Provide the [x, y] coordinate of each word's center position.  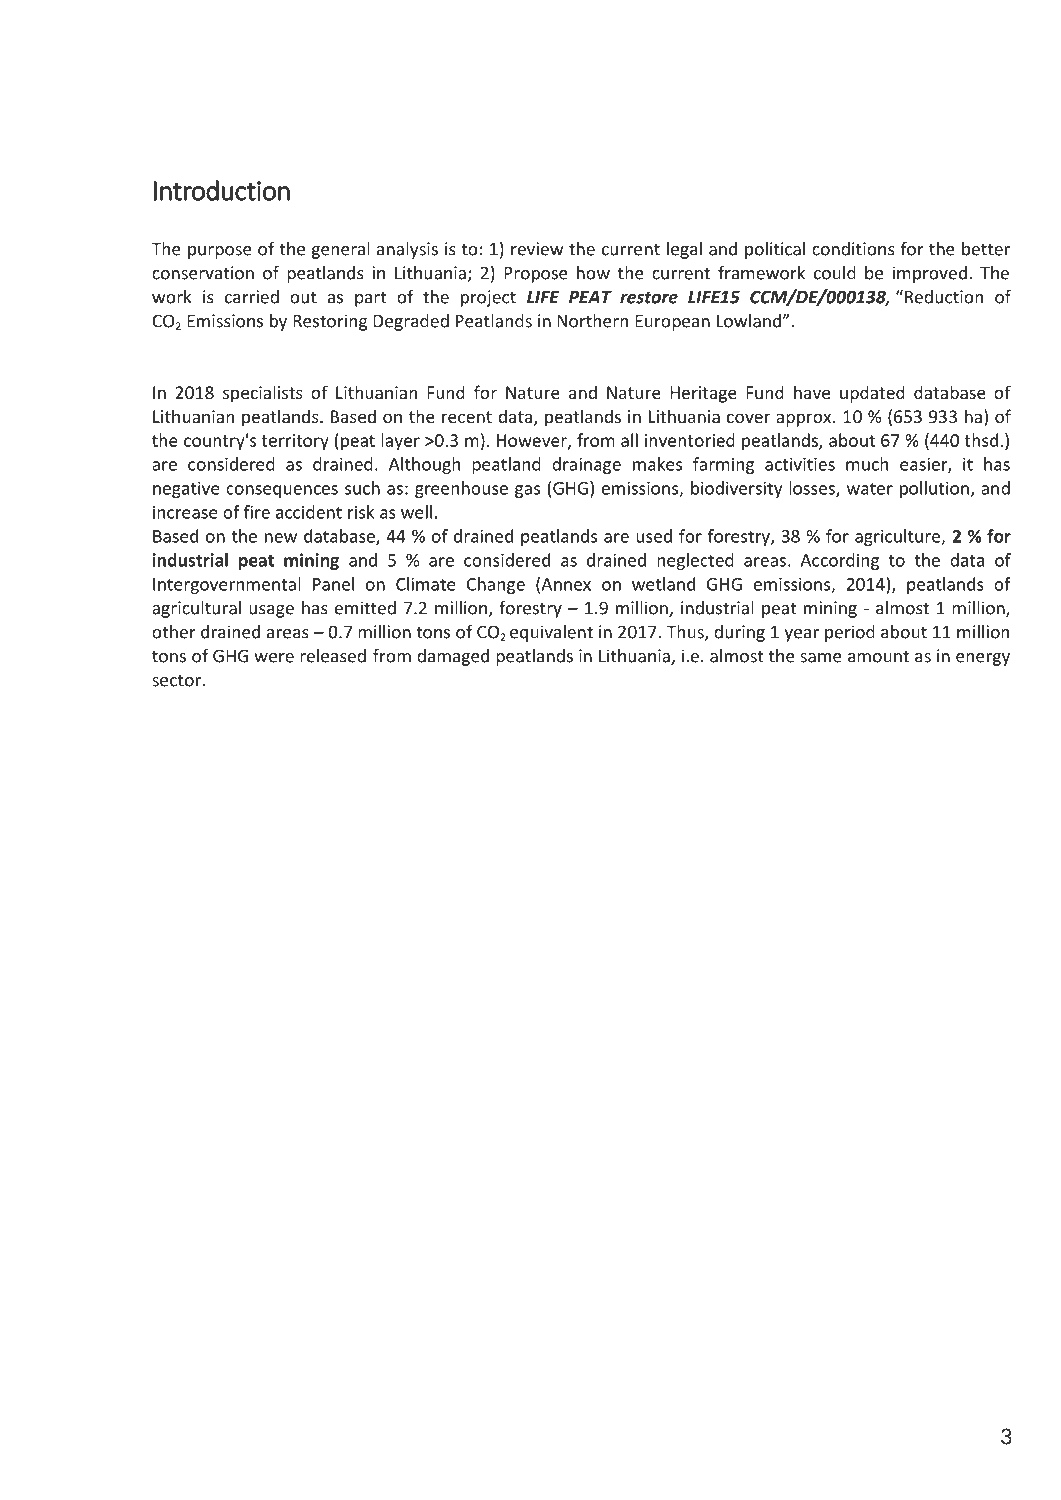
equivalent [551, 633]
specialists [263, 394]
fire [257, 512]
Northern [592, 321]
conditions [853, 249]
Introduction [221, 190]
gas [527, 491]
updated [872, 394]
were [274, 658]
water [870, 489]
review [537, 249]
